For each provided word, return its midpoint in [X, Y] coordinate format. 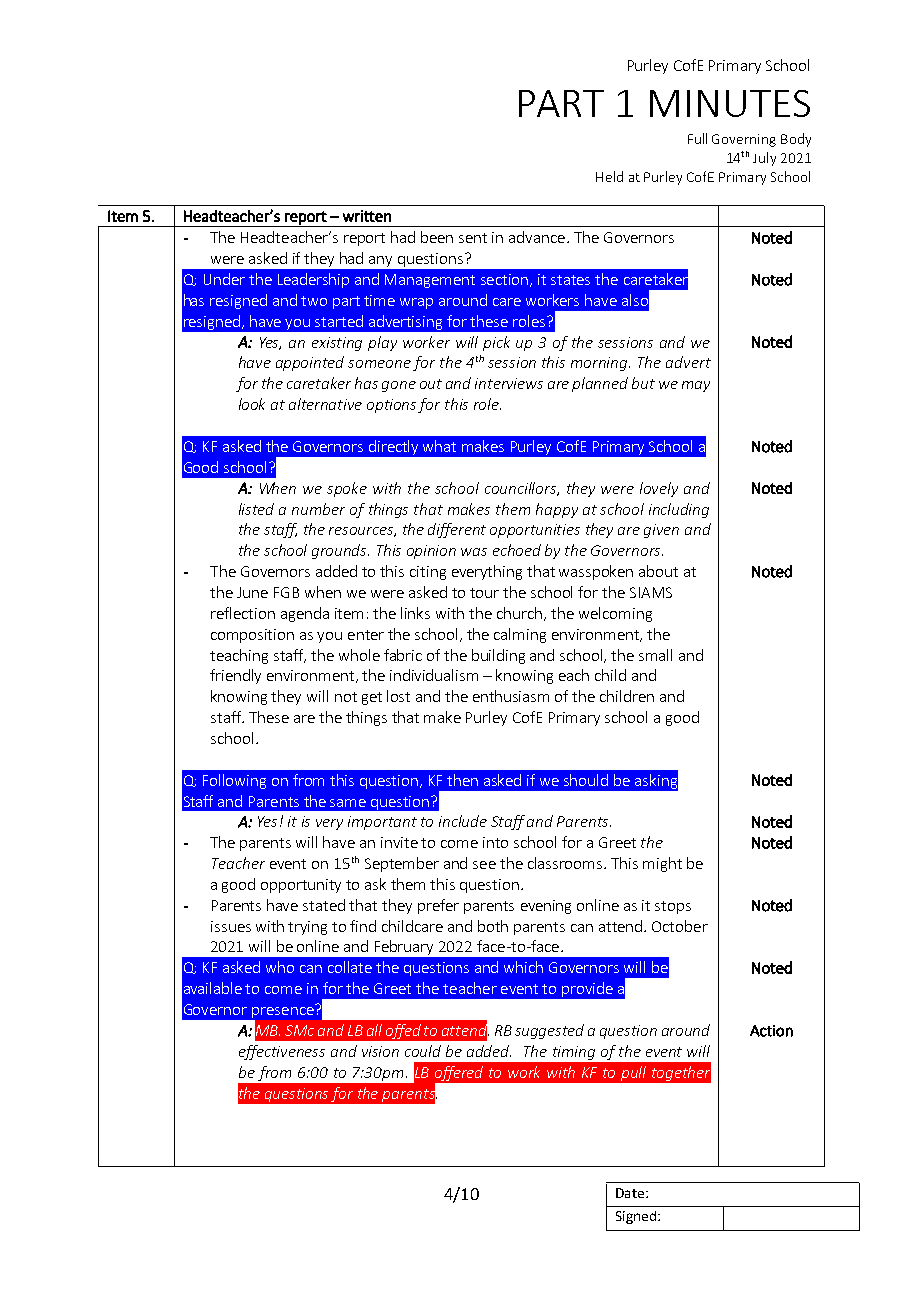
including [679, 510]
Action [771, 1031]
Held [609, 176]
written [367, 216]
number [318, 509]
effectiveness [282, 1052]
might [662, 864]
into [495, 842]
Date [631, 1193]
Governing [744, 140]
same [348, 803]
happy [557, 510]
